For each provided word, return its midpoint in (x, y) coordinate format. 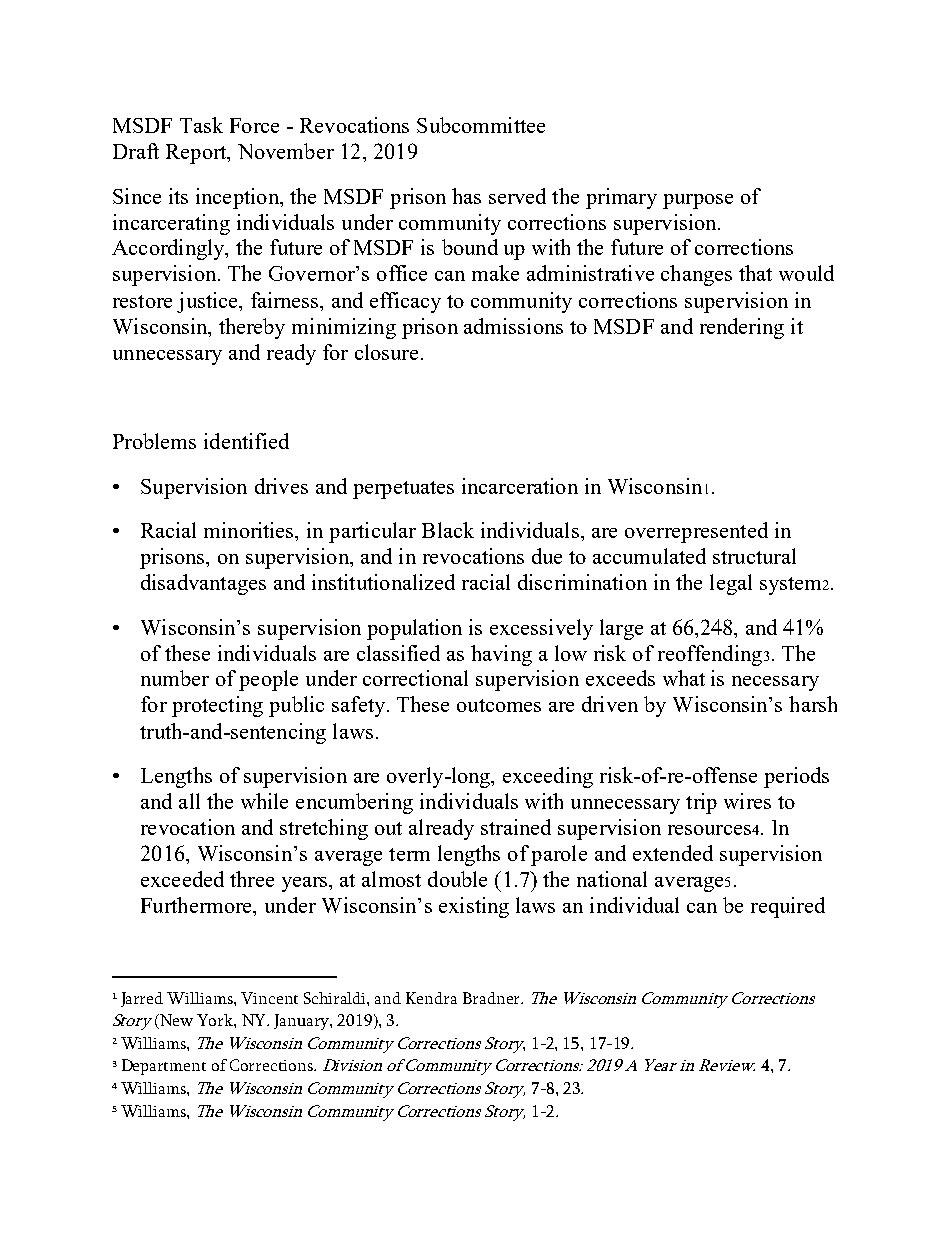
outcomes (499, 705)
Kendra (431, 998)
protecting (217, 706)
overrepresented (696, 532)
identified (246, 441)
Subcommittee (481, 125)
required (788, 907)
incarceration (520, 486)
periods (796, 777)
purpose (698, 201)
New (175, 1021)
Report (197, 154)
